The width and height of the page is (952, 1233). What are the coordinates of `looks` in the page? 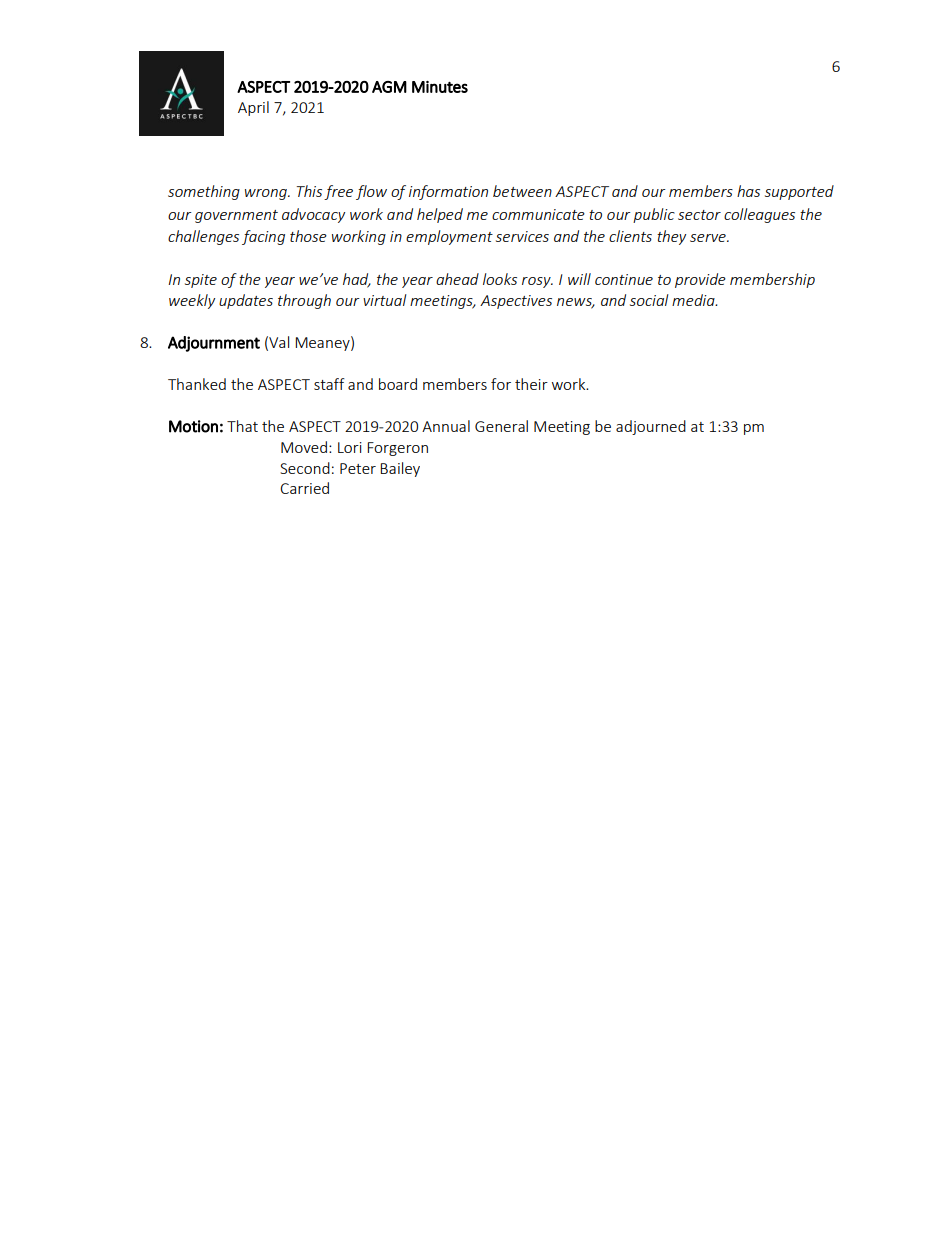 It's located at (500, 279).
